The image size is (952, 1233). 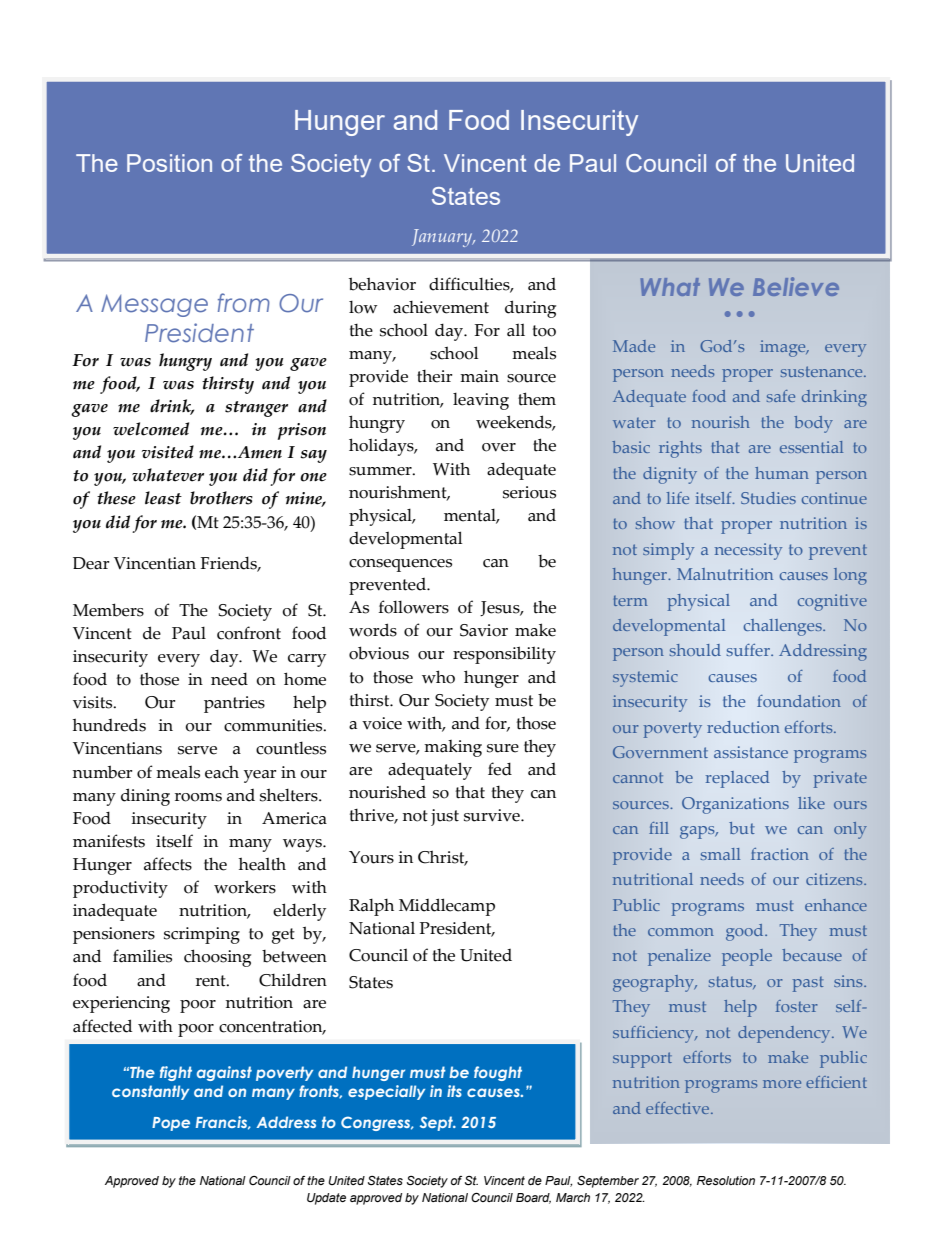 I want to click on essential, so click(x=811, y=447).
